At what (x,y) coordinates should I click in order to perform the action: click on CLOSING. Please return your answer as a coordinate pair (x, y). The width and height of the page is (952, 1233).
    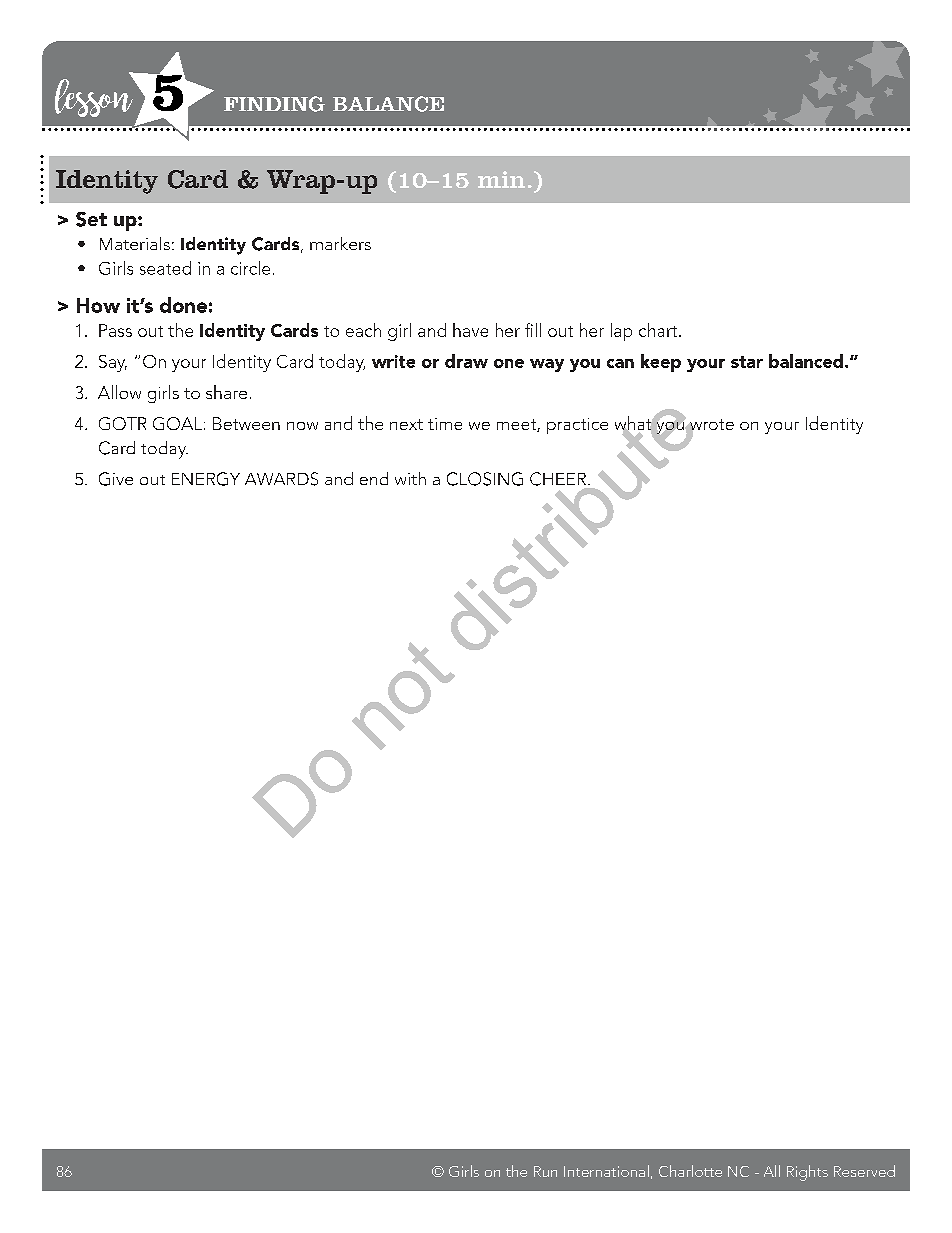
    Looking at the image, I should click on (485, 479).
